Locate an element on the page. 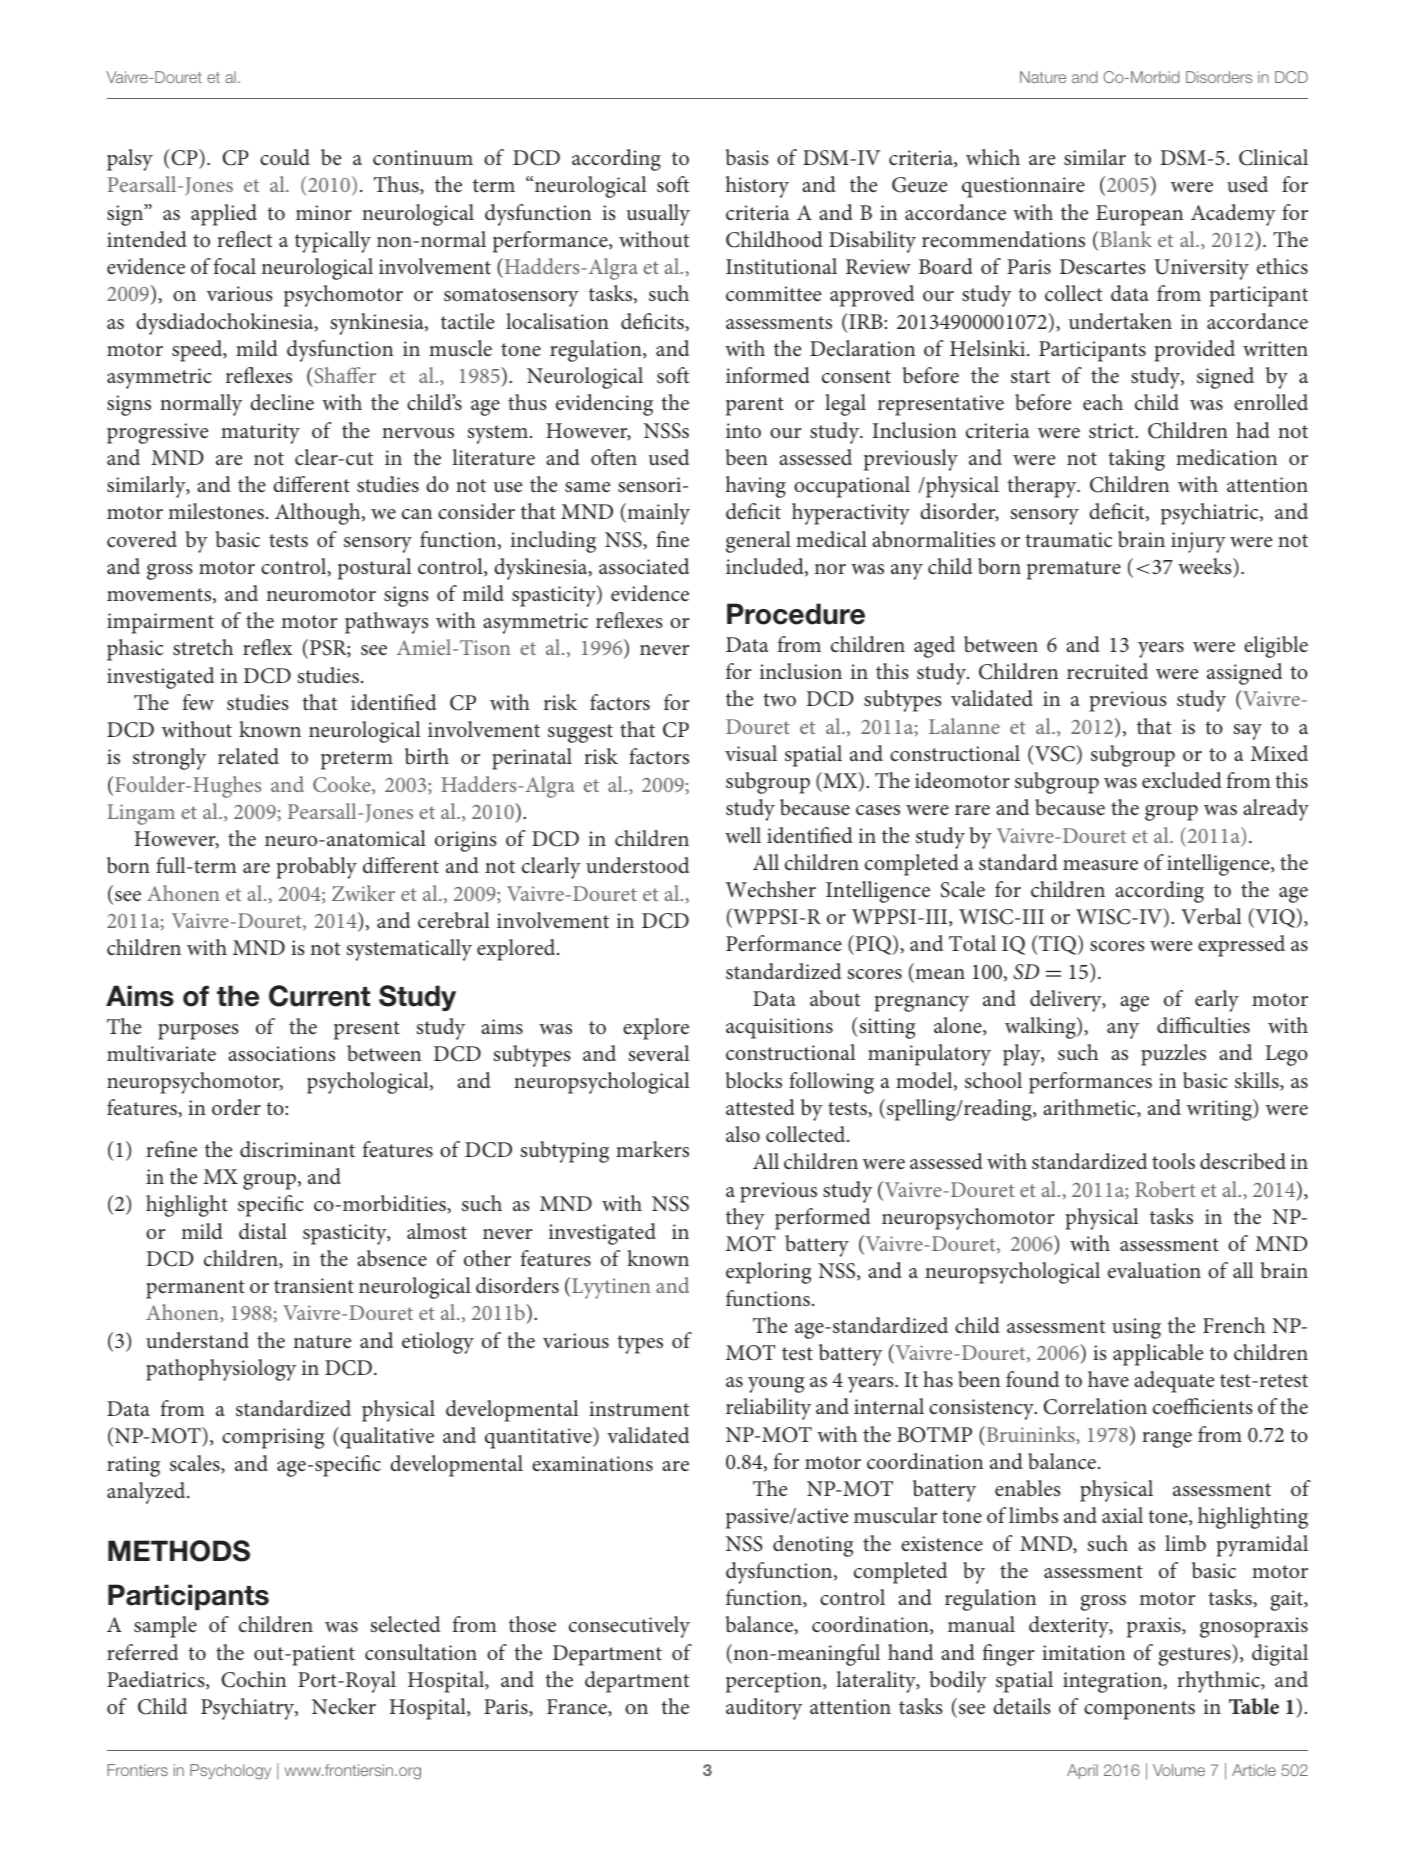 This page has height=1853, width=1415. auditory is located at coordinates (764, 1709).
